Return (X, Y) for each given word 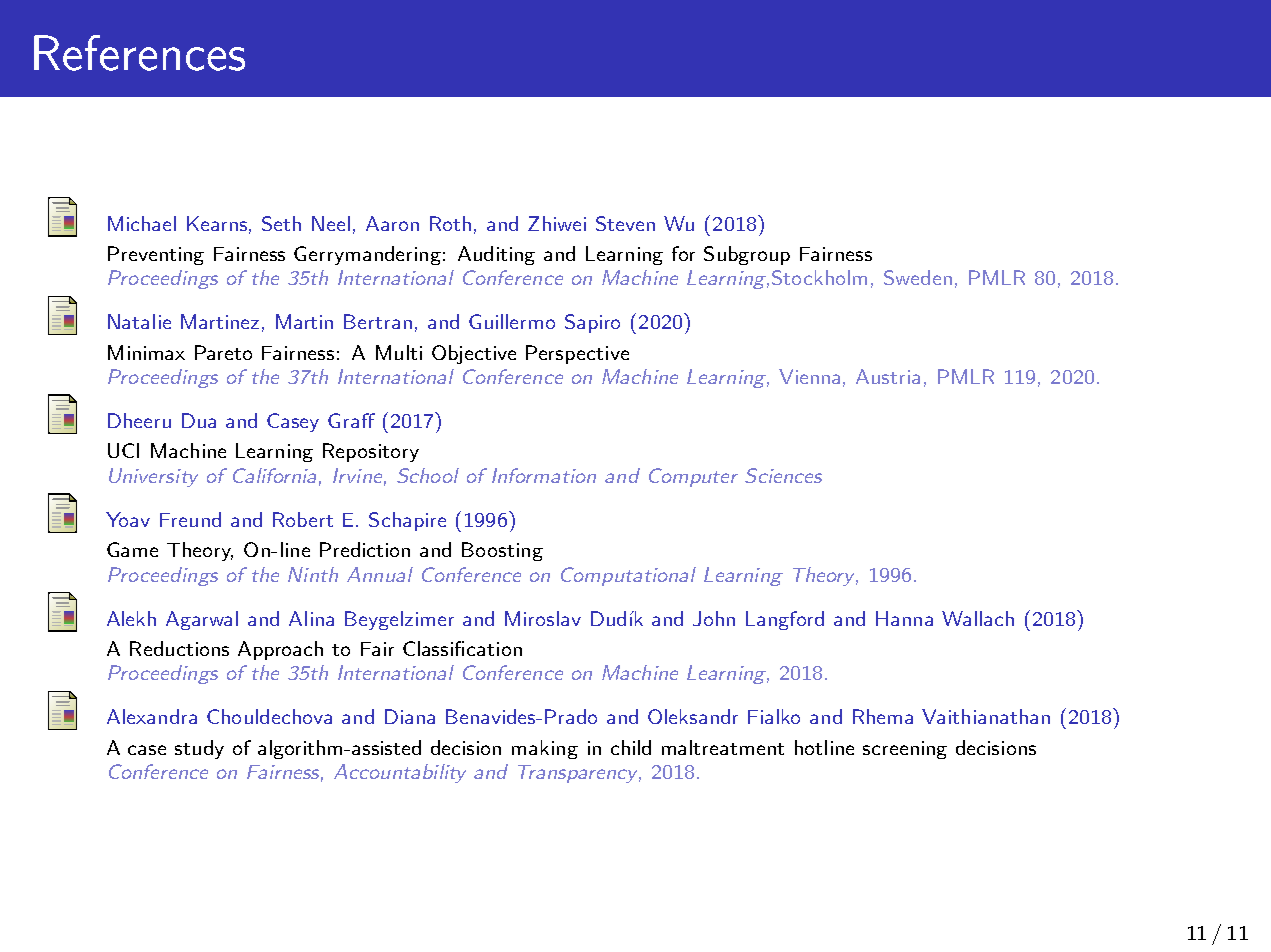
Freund (190, 519)
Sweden (918, 277)
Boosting (502, 551)
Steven (625, 223)
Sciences (783, 475)
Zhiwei (557, 223)
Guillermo (512, 321)
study (199, 749)
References (139, 53)
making (545, 749)
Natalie (139, 321)
